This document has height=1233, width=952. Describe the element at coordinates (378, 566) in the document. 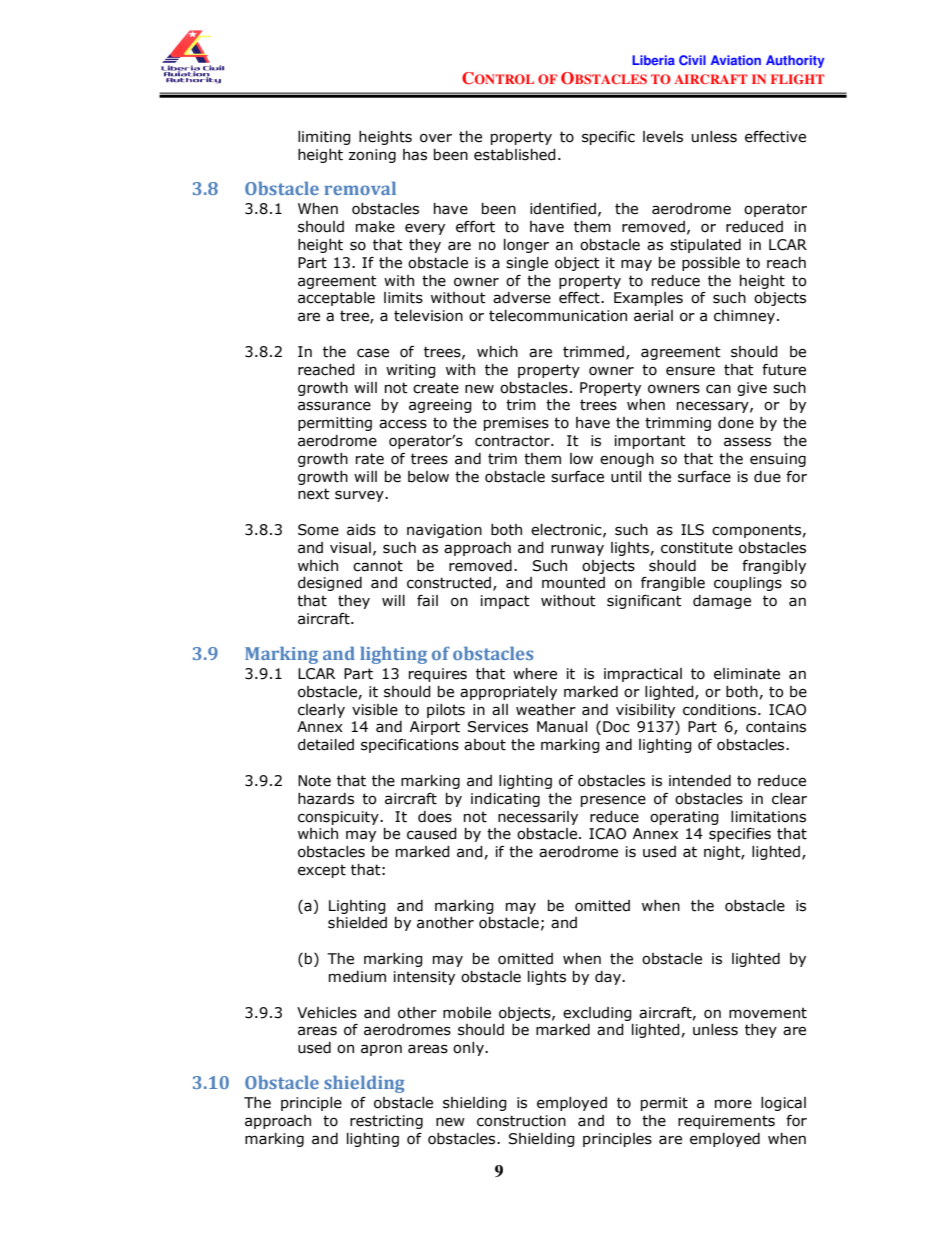

I see `cannot` at that location.
